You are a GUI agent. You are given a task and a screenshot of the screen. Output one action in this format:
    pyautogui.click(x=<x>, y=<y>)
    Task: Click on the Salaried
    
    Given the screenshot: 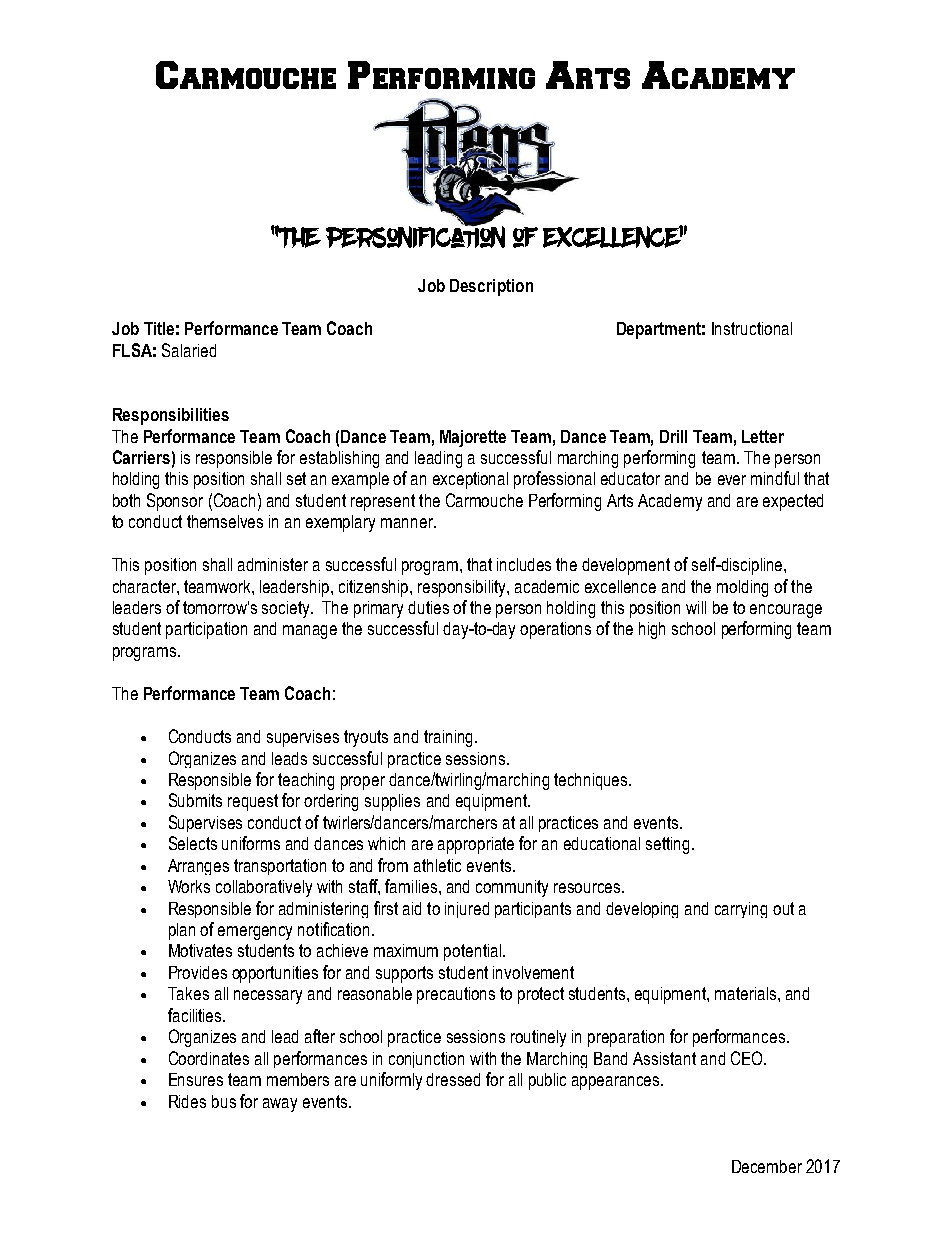 What is the action you would take?
    pyautogui.click(x=189, y=350)
